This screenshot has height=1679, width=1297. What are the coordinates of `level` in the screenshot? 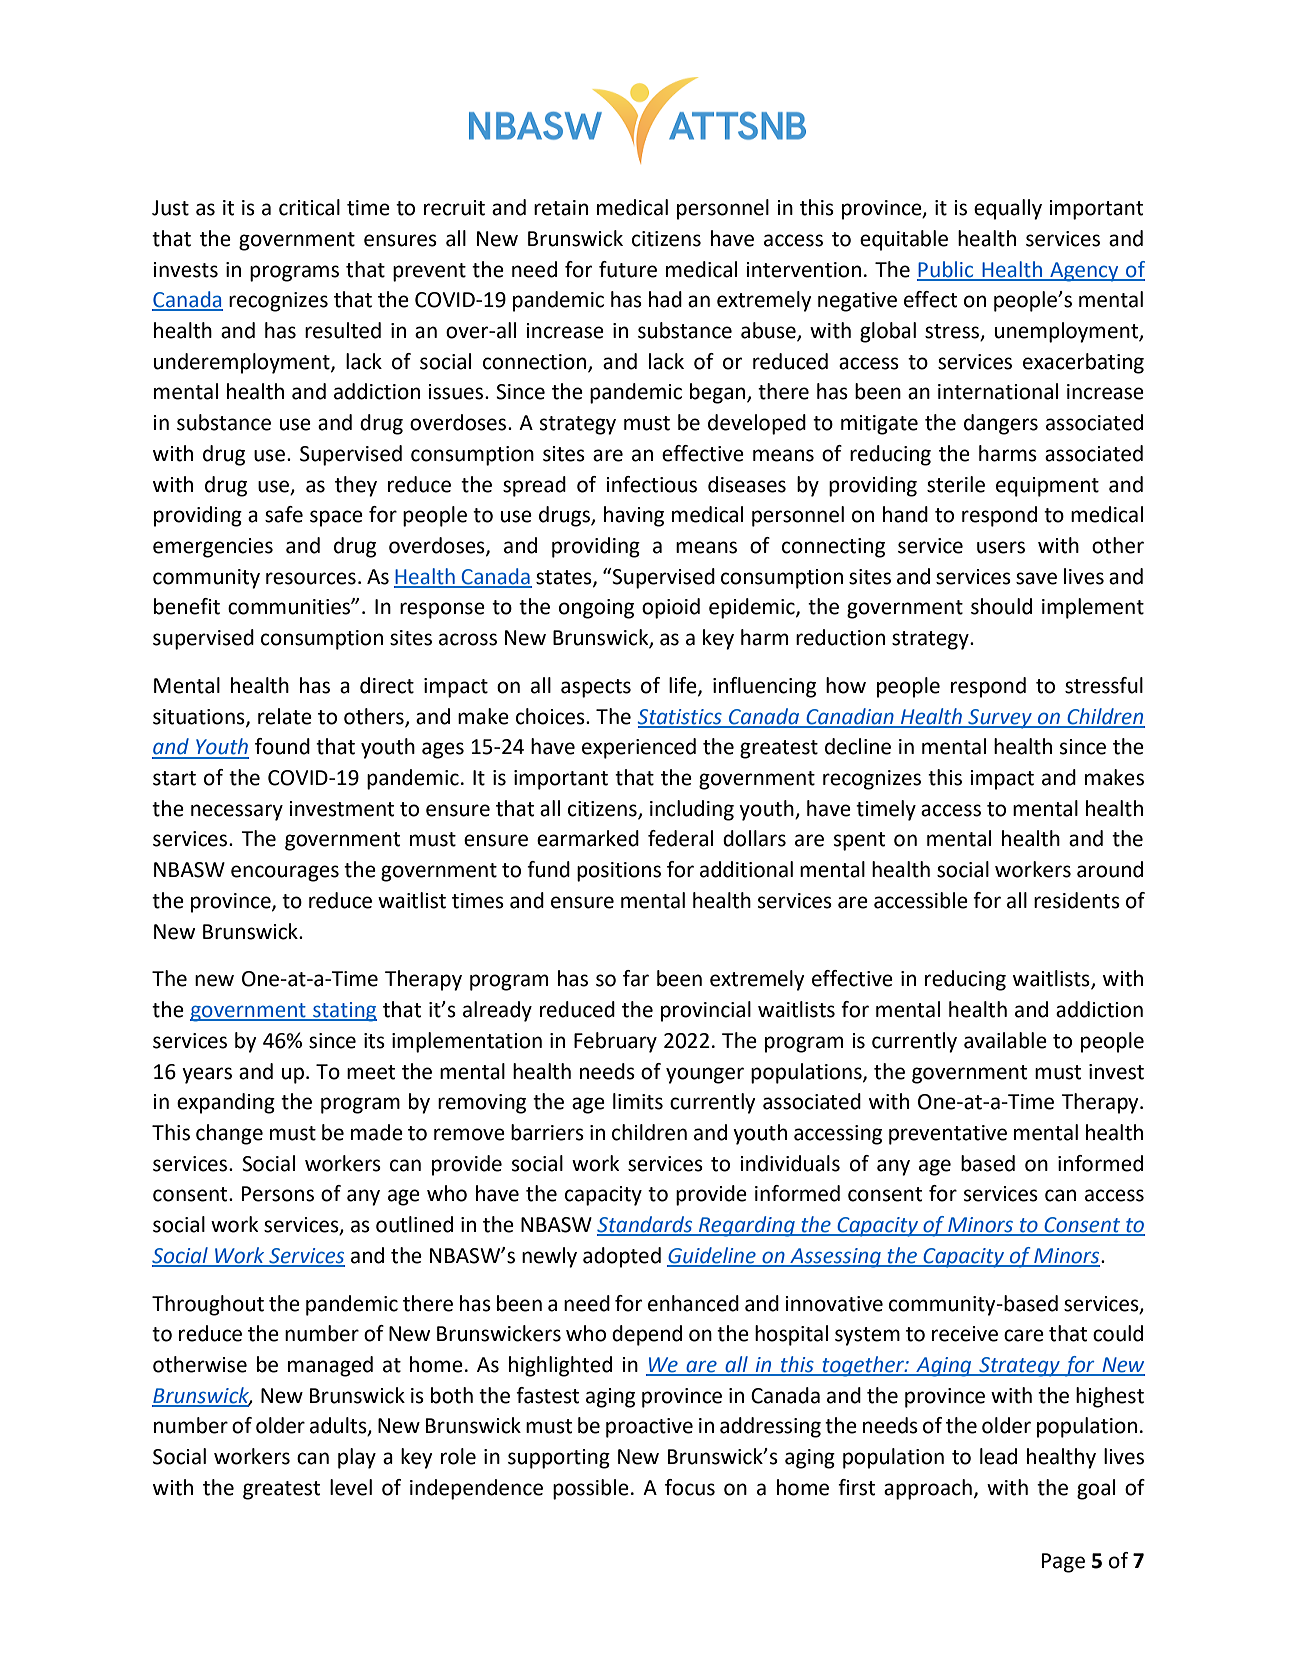 It's located at (351, 1487).
